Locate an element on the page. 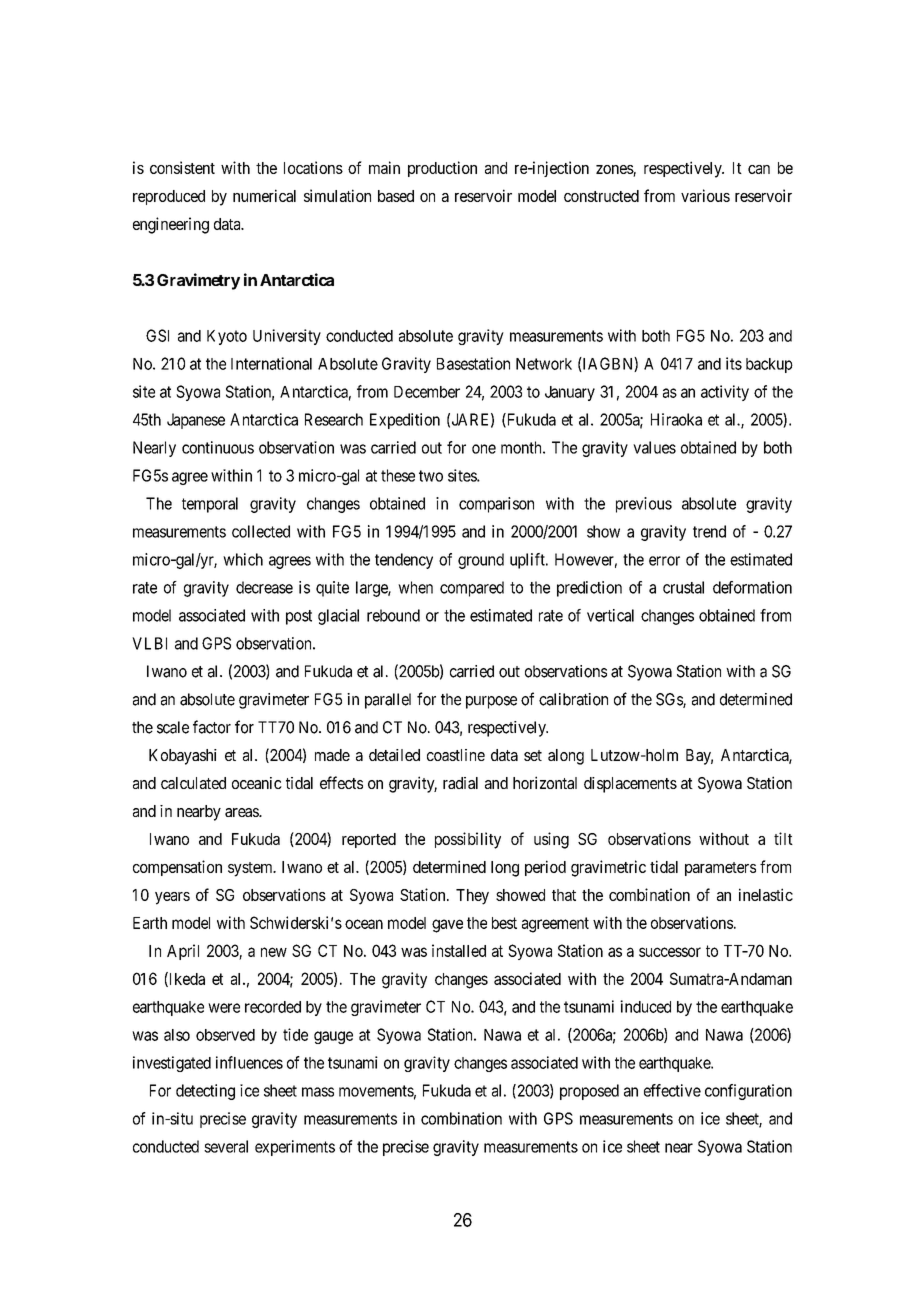 The width and height of the image is (924, 1308). parameters is located at coordinates (720, 869).
